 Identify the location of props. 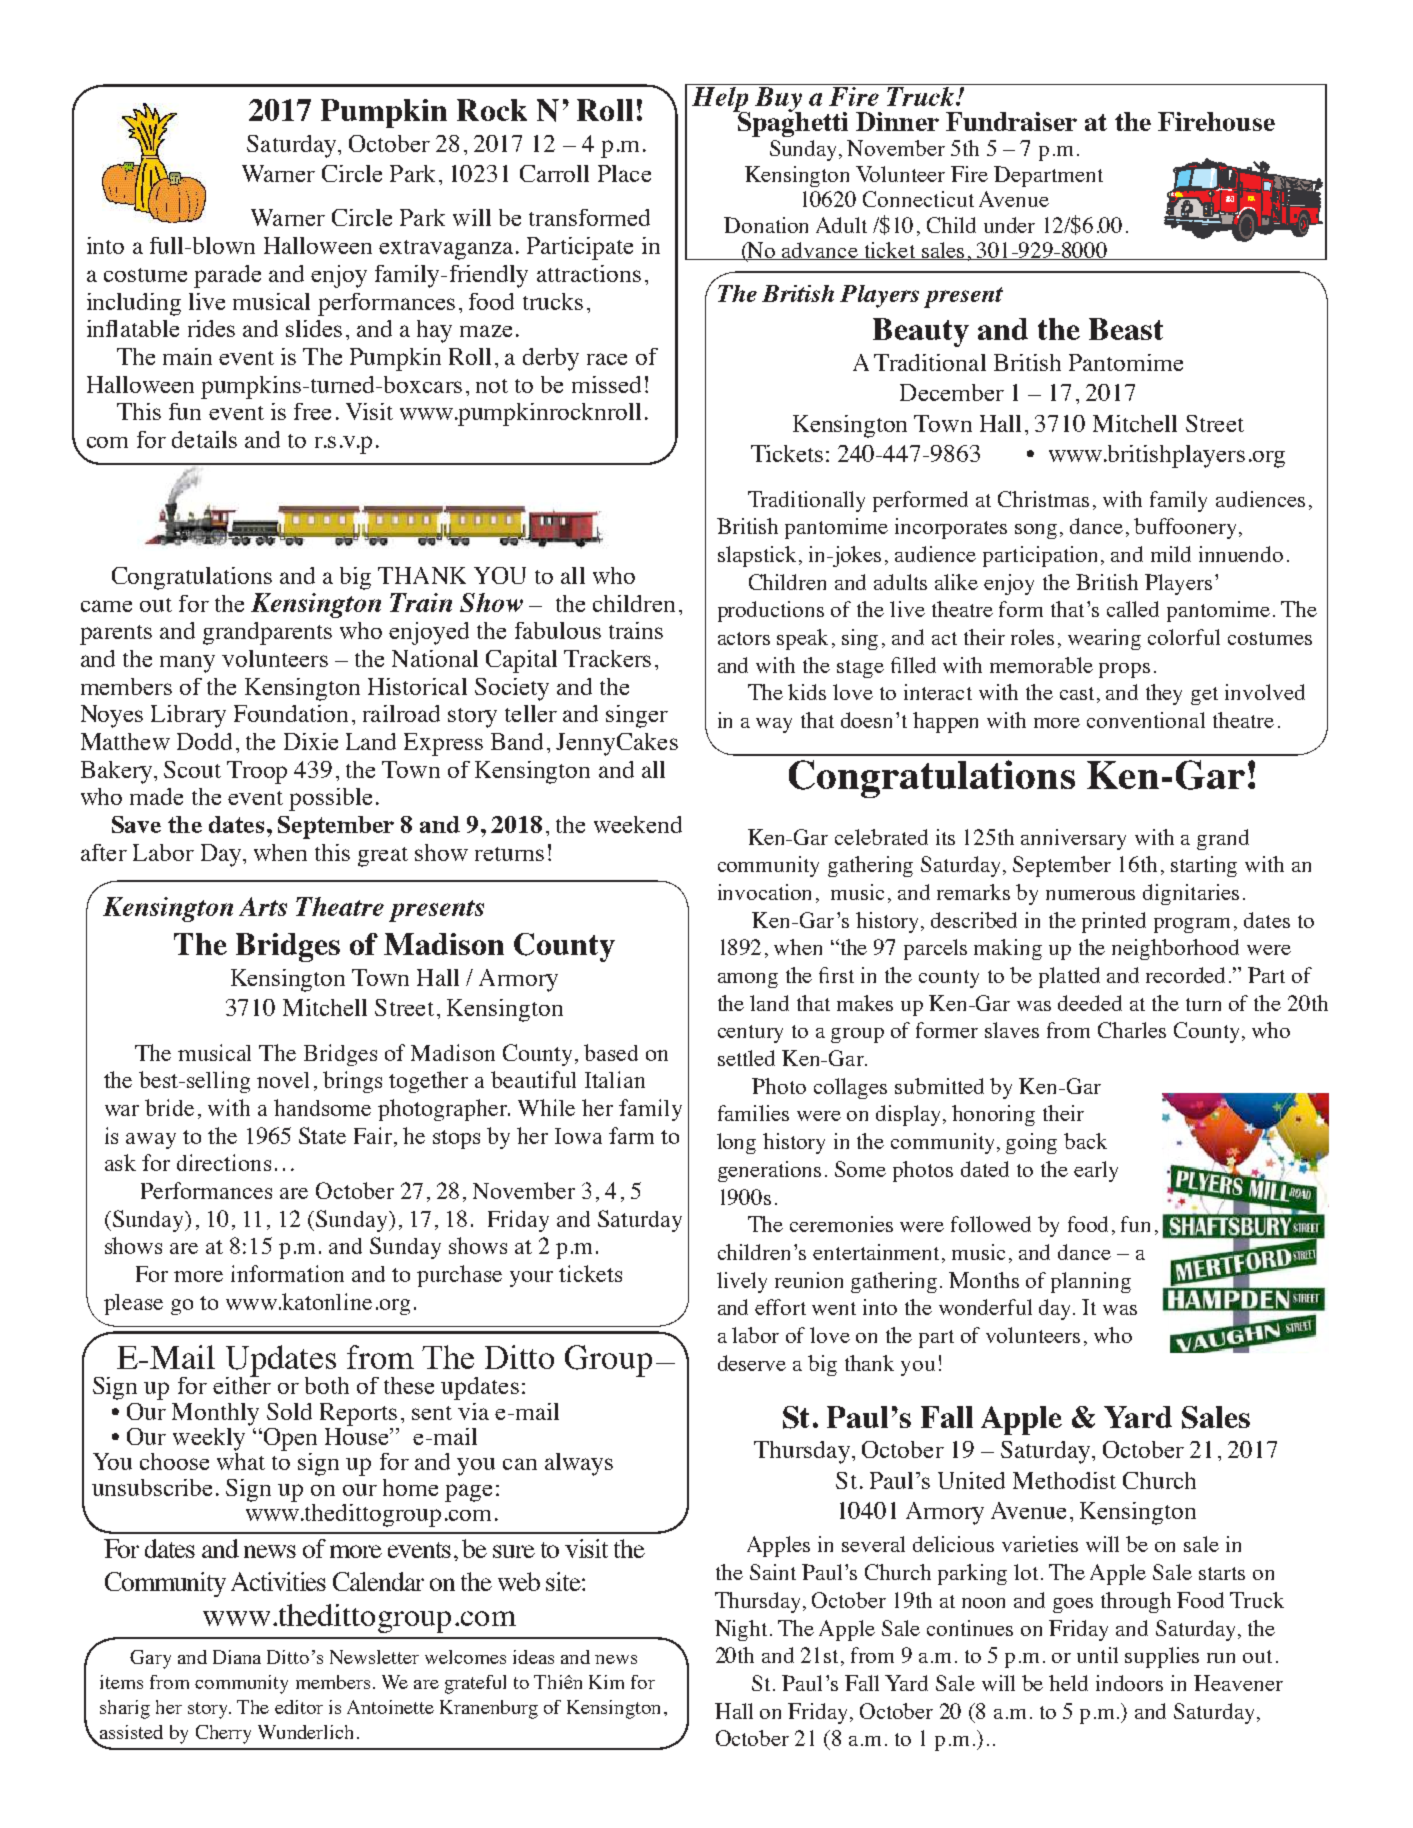
(1124, 670).
